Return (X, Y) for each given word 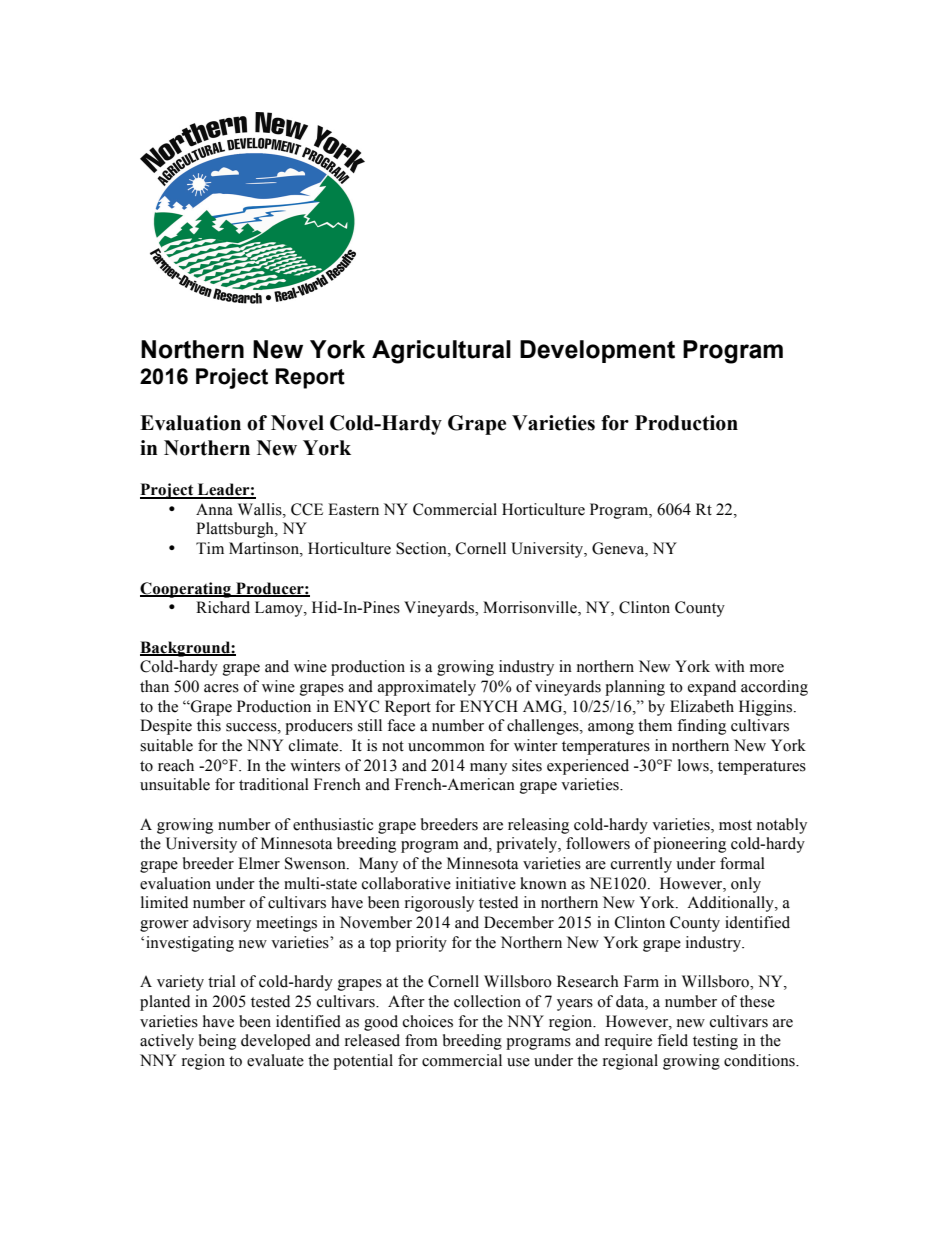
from (421, 1040)
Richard (223, 607)
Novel (297, 423)
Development (597, 351)
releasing (538, 826)
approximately (427, 688)
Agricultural (441, 352)
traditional (274, 784)
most (735, 825)
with (730, 666)
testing (715, 1042)
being (217, 1042)
